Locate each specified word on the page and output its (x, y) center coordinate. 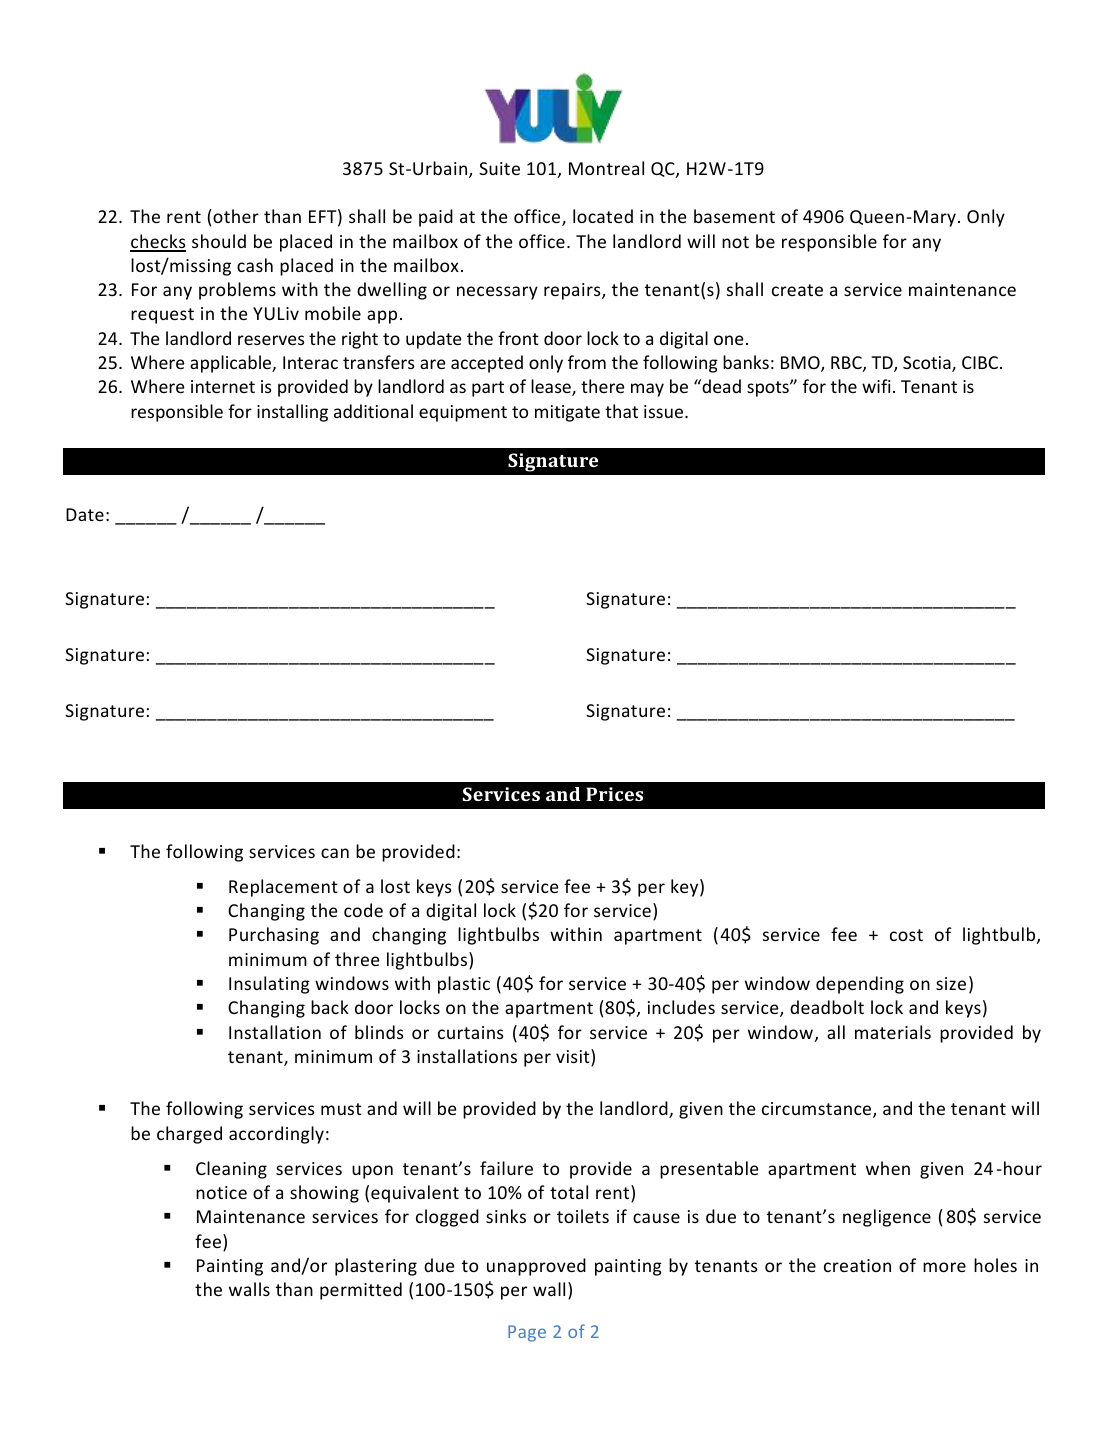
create (797, 290)
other (235, 216)
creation (857, 1265)
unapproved (536, 1267)
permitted (361, 1291)
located (603, 216)
